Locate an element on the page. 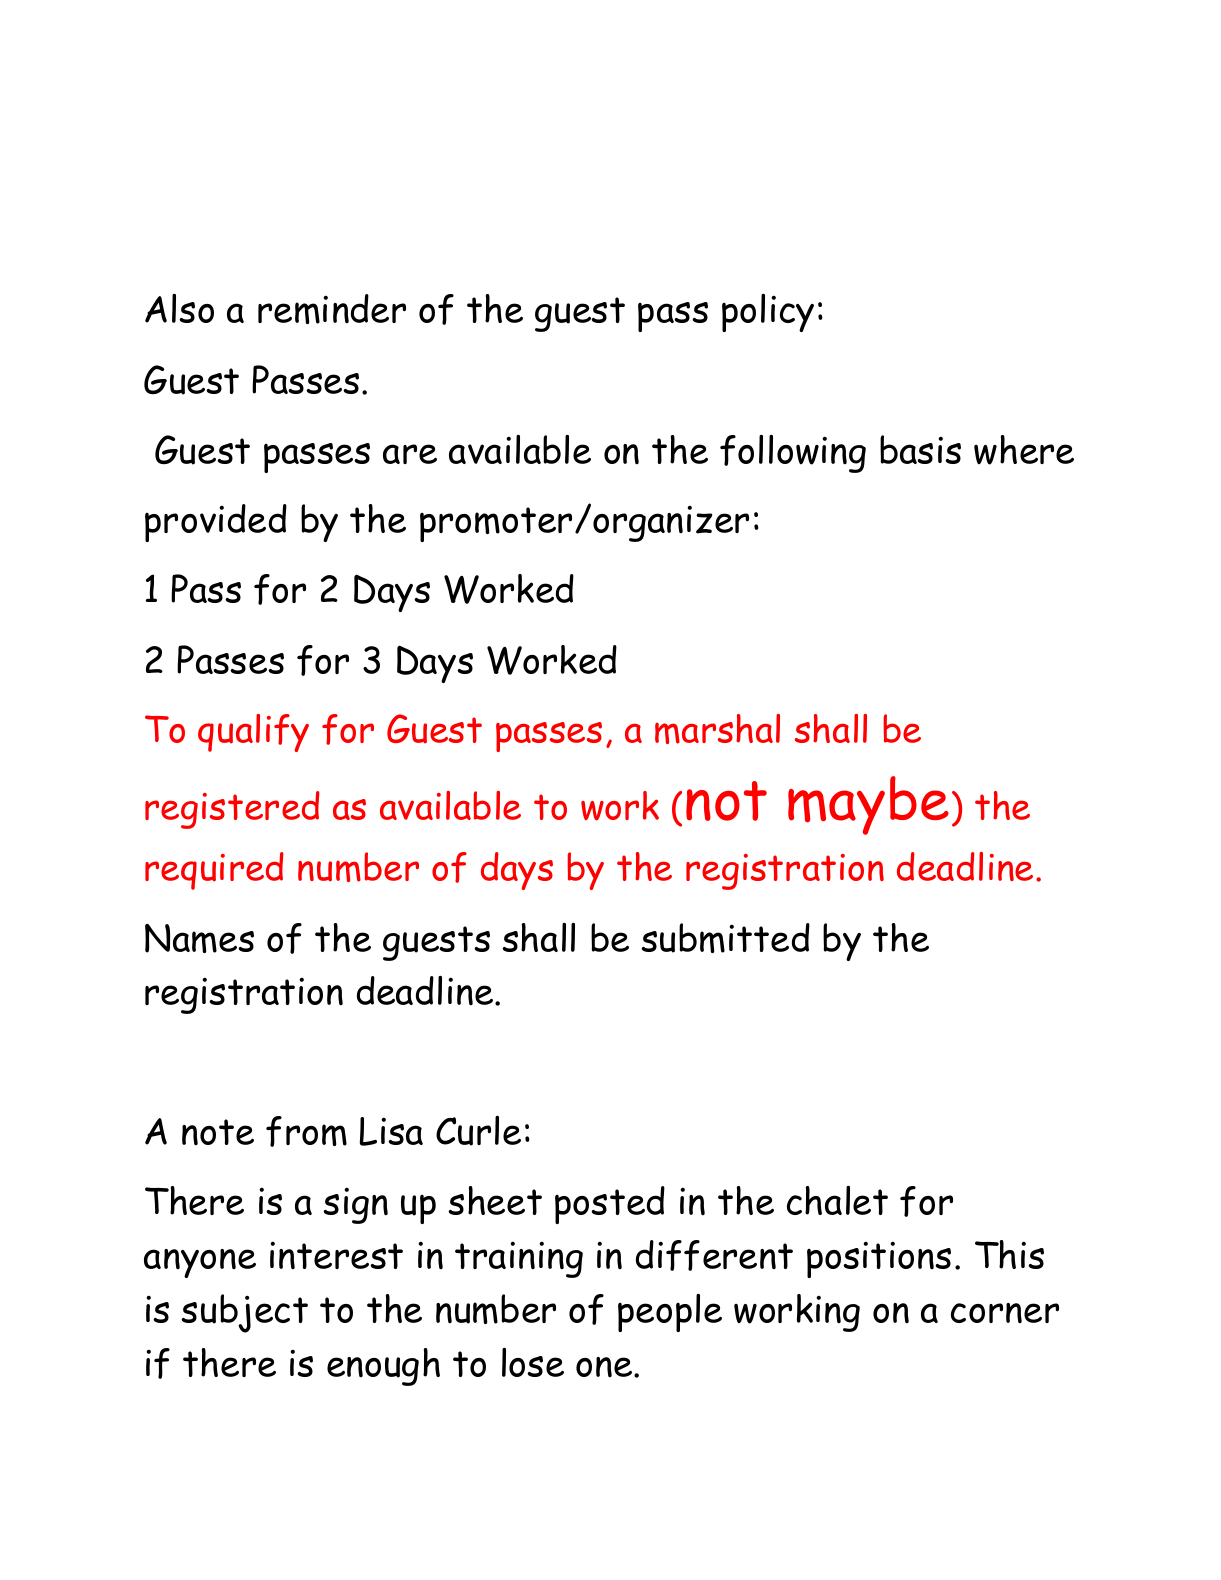 The height and width of the document is (1580, 1221). policy is located at coordinates (768, 313).
